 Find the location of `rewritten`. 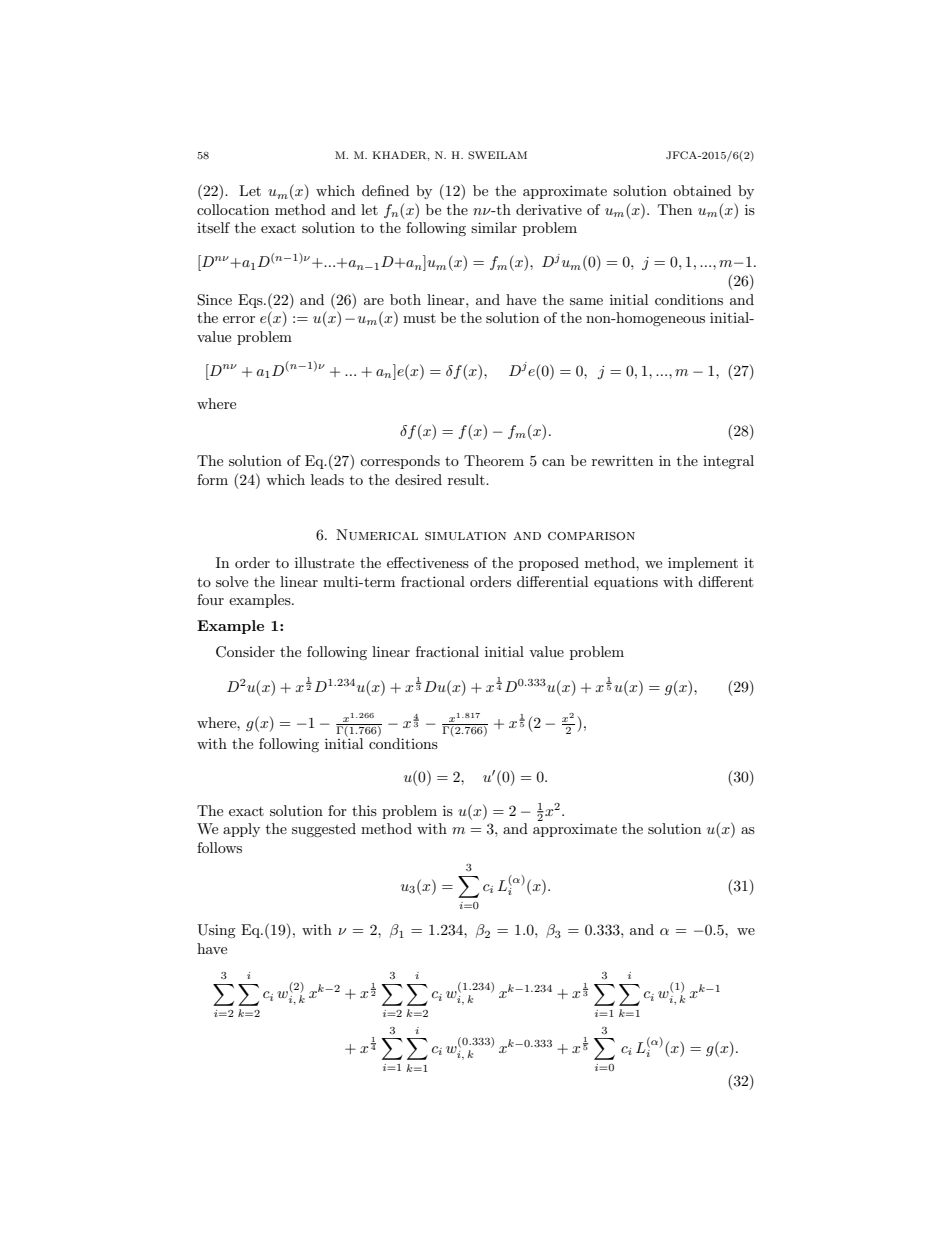

rewritten is located at coordinates (622, 460).
